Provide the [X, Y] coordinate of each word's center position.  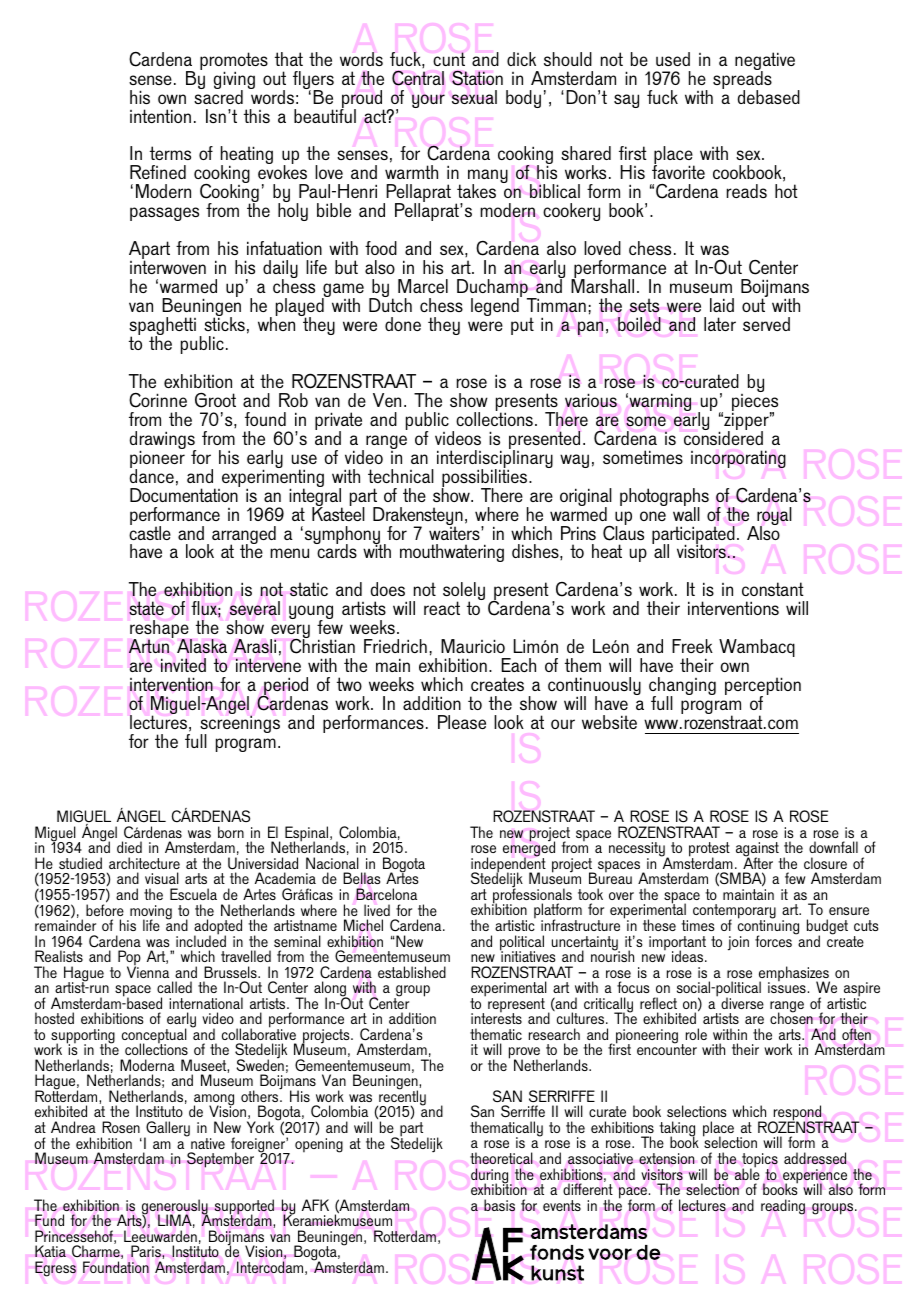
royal [774, 517]
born [231, 832]
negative [765, 62]
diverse [742, 1003]
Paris [147, 1251]
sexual [474, 97]
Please [462, 722]
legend [496, 306]
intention [160, 116]
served [766, 324]
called [174, 987]
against [758, 851]
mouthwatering [452, 553]
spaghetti [162, 327]
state [146, 608]
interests [496, 1017]
